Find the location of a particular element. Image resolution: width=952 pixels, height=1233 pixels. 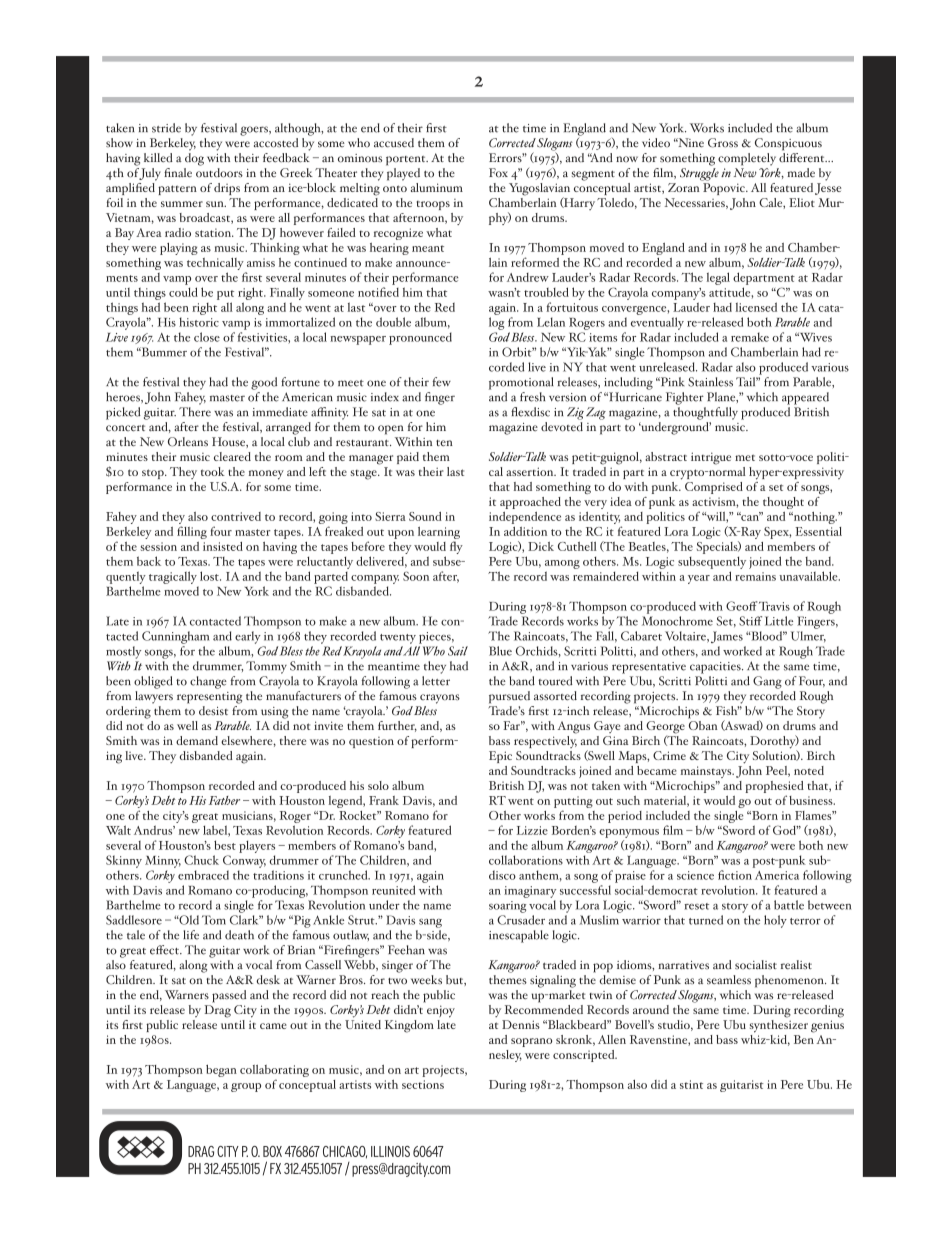

sections is located at coordinates (423, 1084).
